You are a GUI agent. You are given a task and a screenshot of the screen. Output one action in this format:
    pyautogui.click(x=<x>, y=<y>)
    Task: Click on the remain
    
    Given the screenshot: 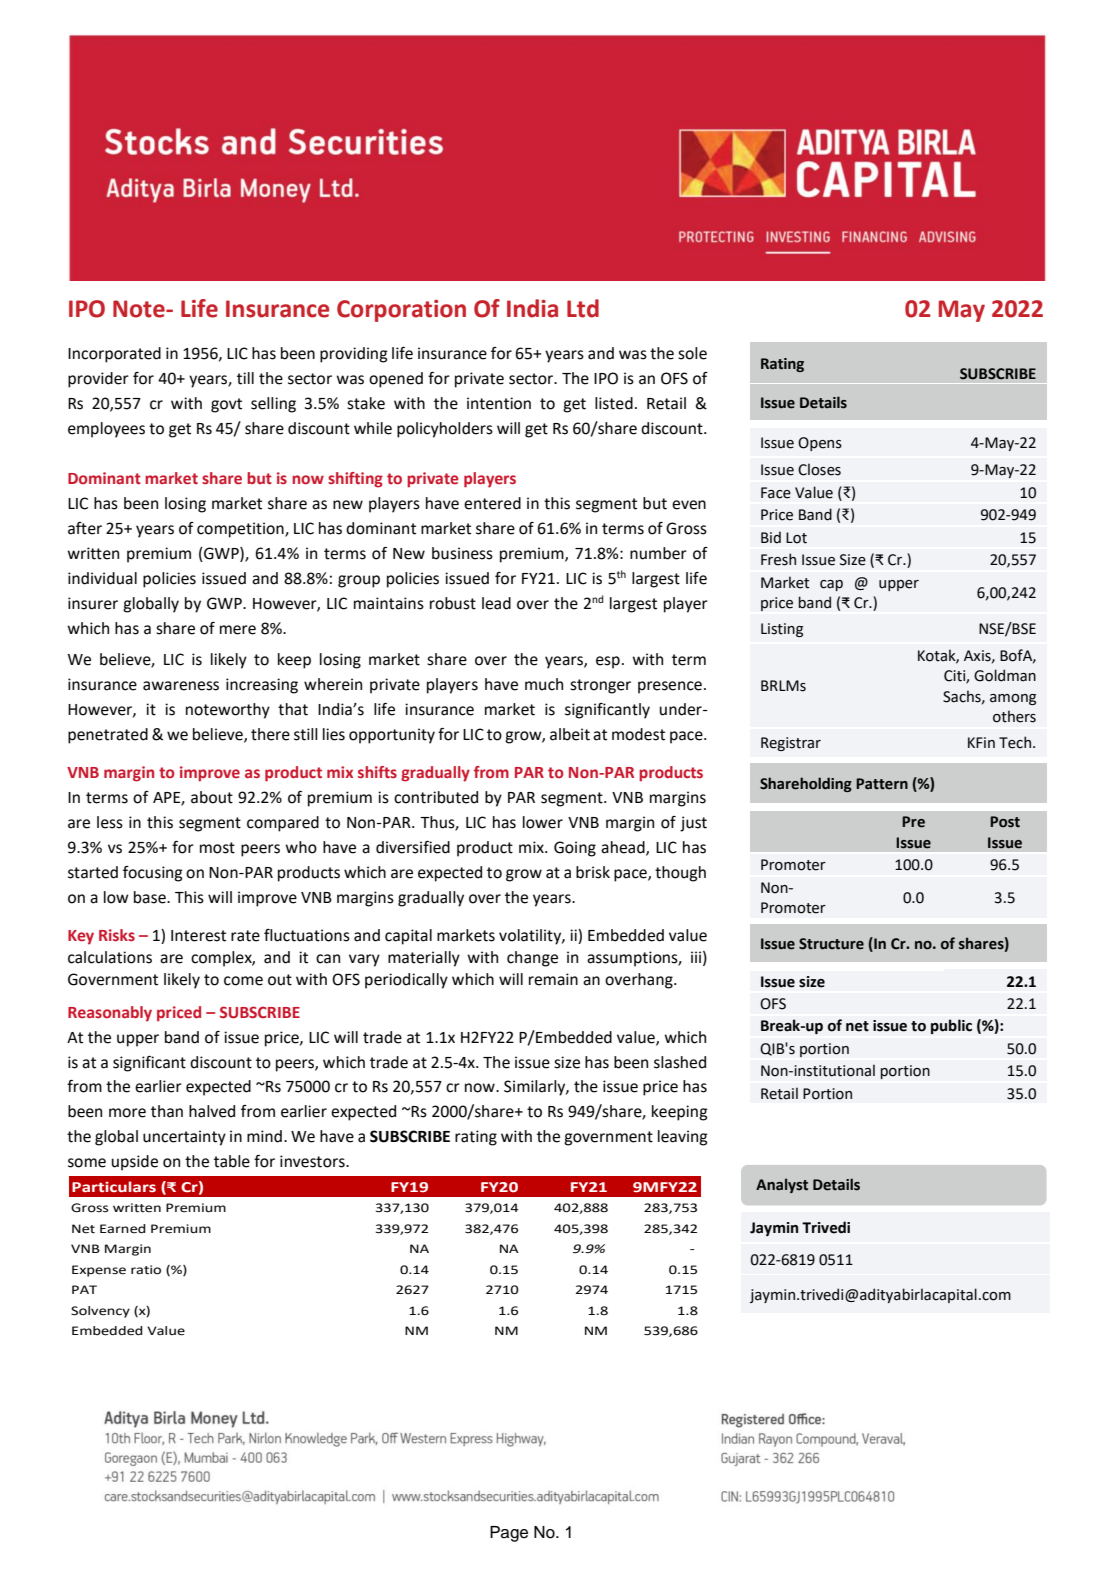 What is the action you would take?
    pyautogui.click(x=553, y=979)
